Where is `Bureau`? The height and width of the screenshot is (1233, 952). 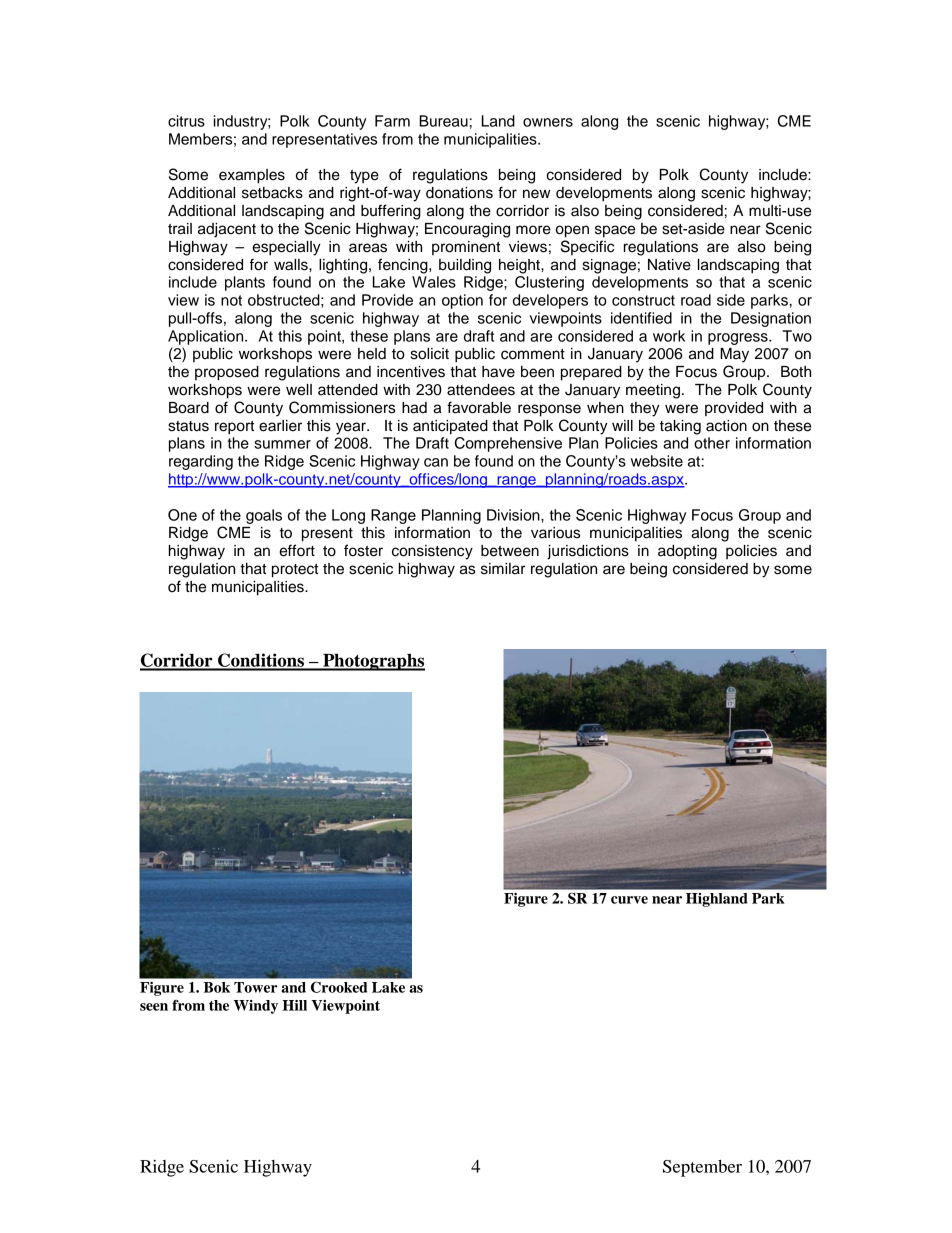 Bureau is located at coordinates (443, 121).
